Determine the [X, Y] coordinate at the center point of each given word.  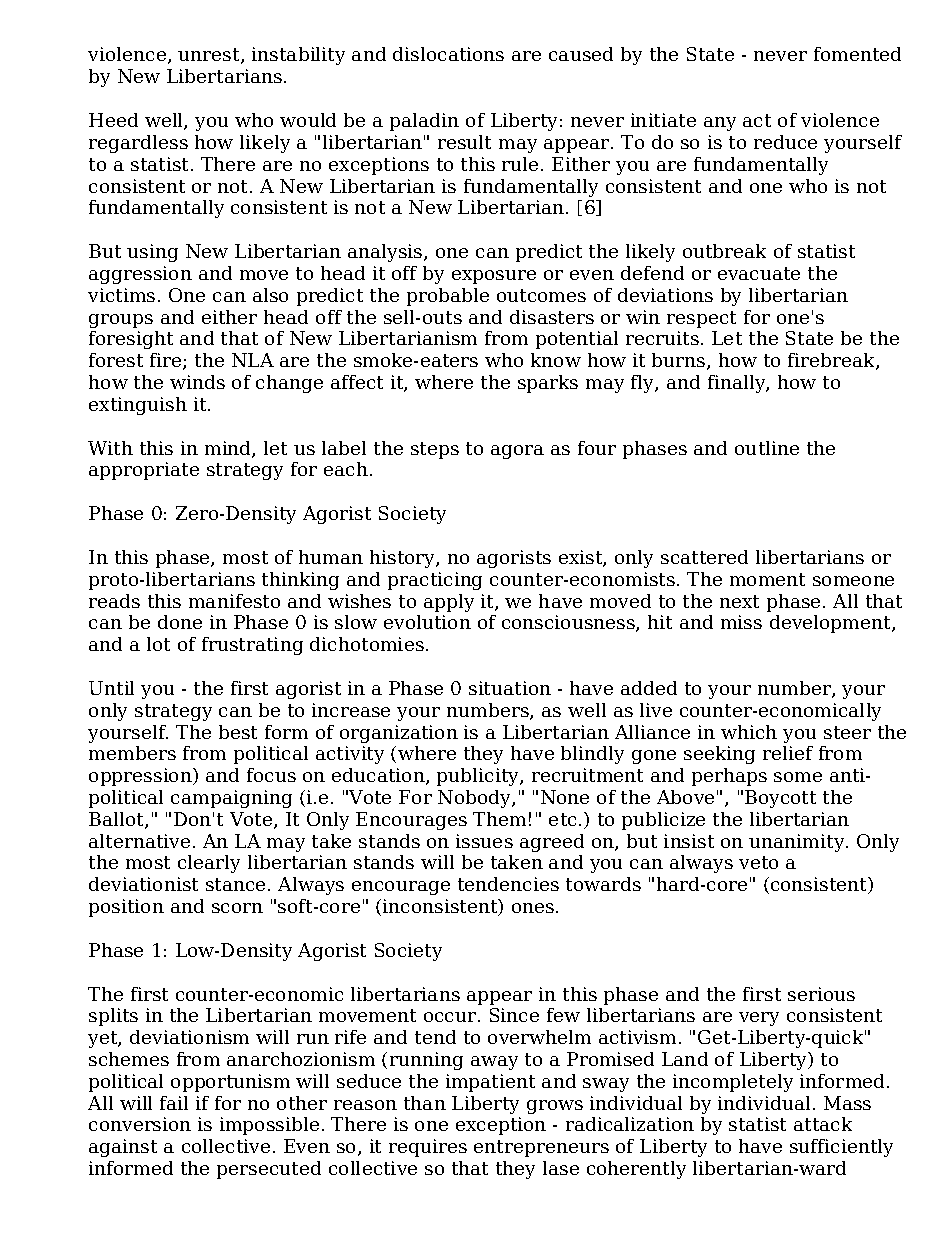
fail [174, 1103]
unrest [210, 56]
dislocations [448, 54]
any [720, 124]
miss [741, 622]
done [180, 622]
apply [449, 603]
